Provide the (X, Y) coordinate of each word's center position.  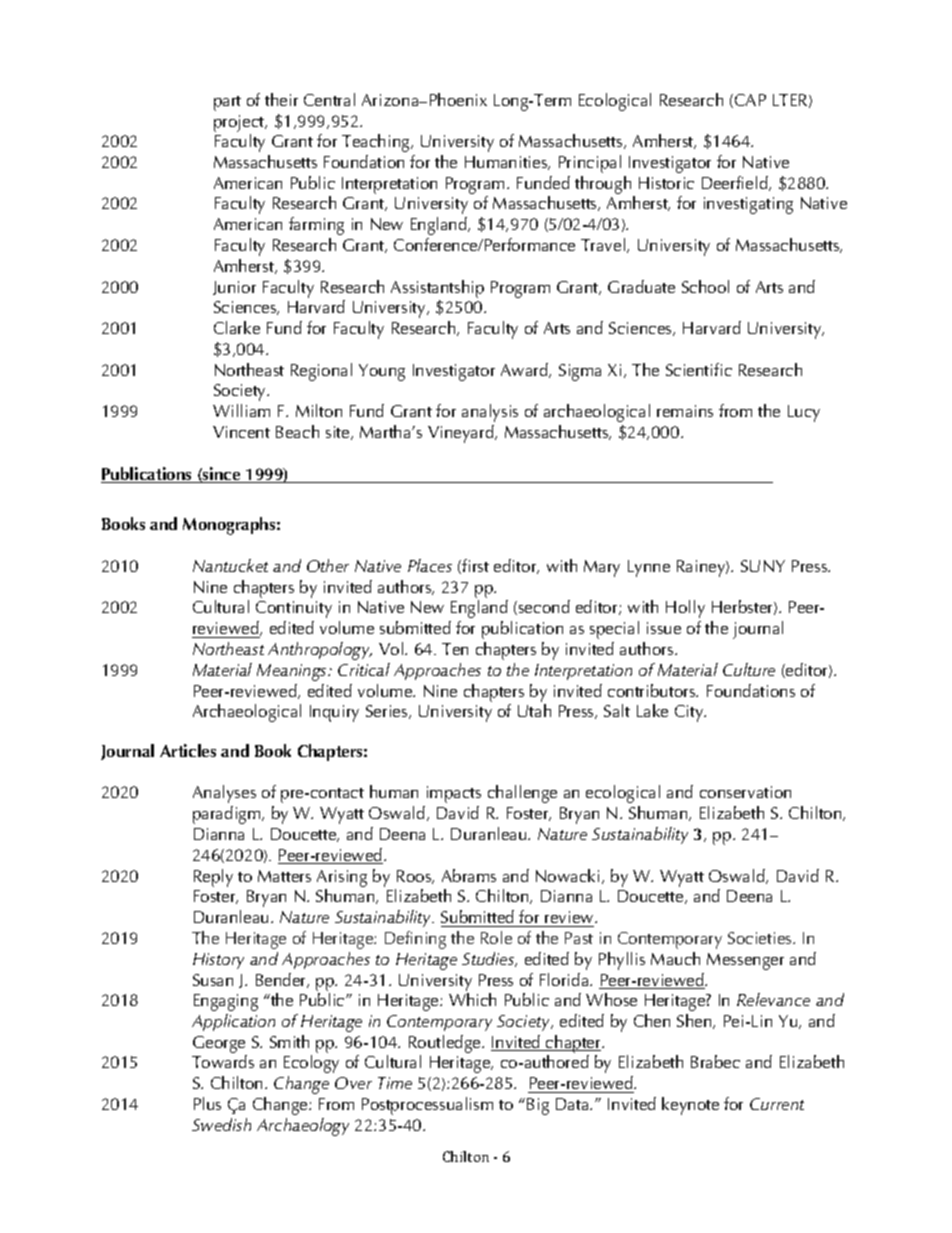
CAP (750, 100)
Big (538, 1106)
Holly (685, 609)
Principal (590, 164)
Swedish (221, 1124)
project (240, 123)
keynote (690, 1106)
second (544, 606)
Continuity (294, 609)
